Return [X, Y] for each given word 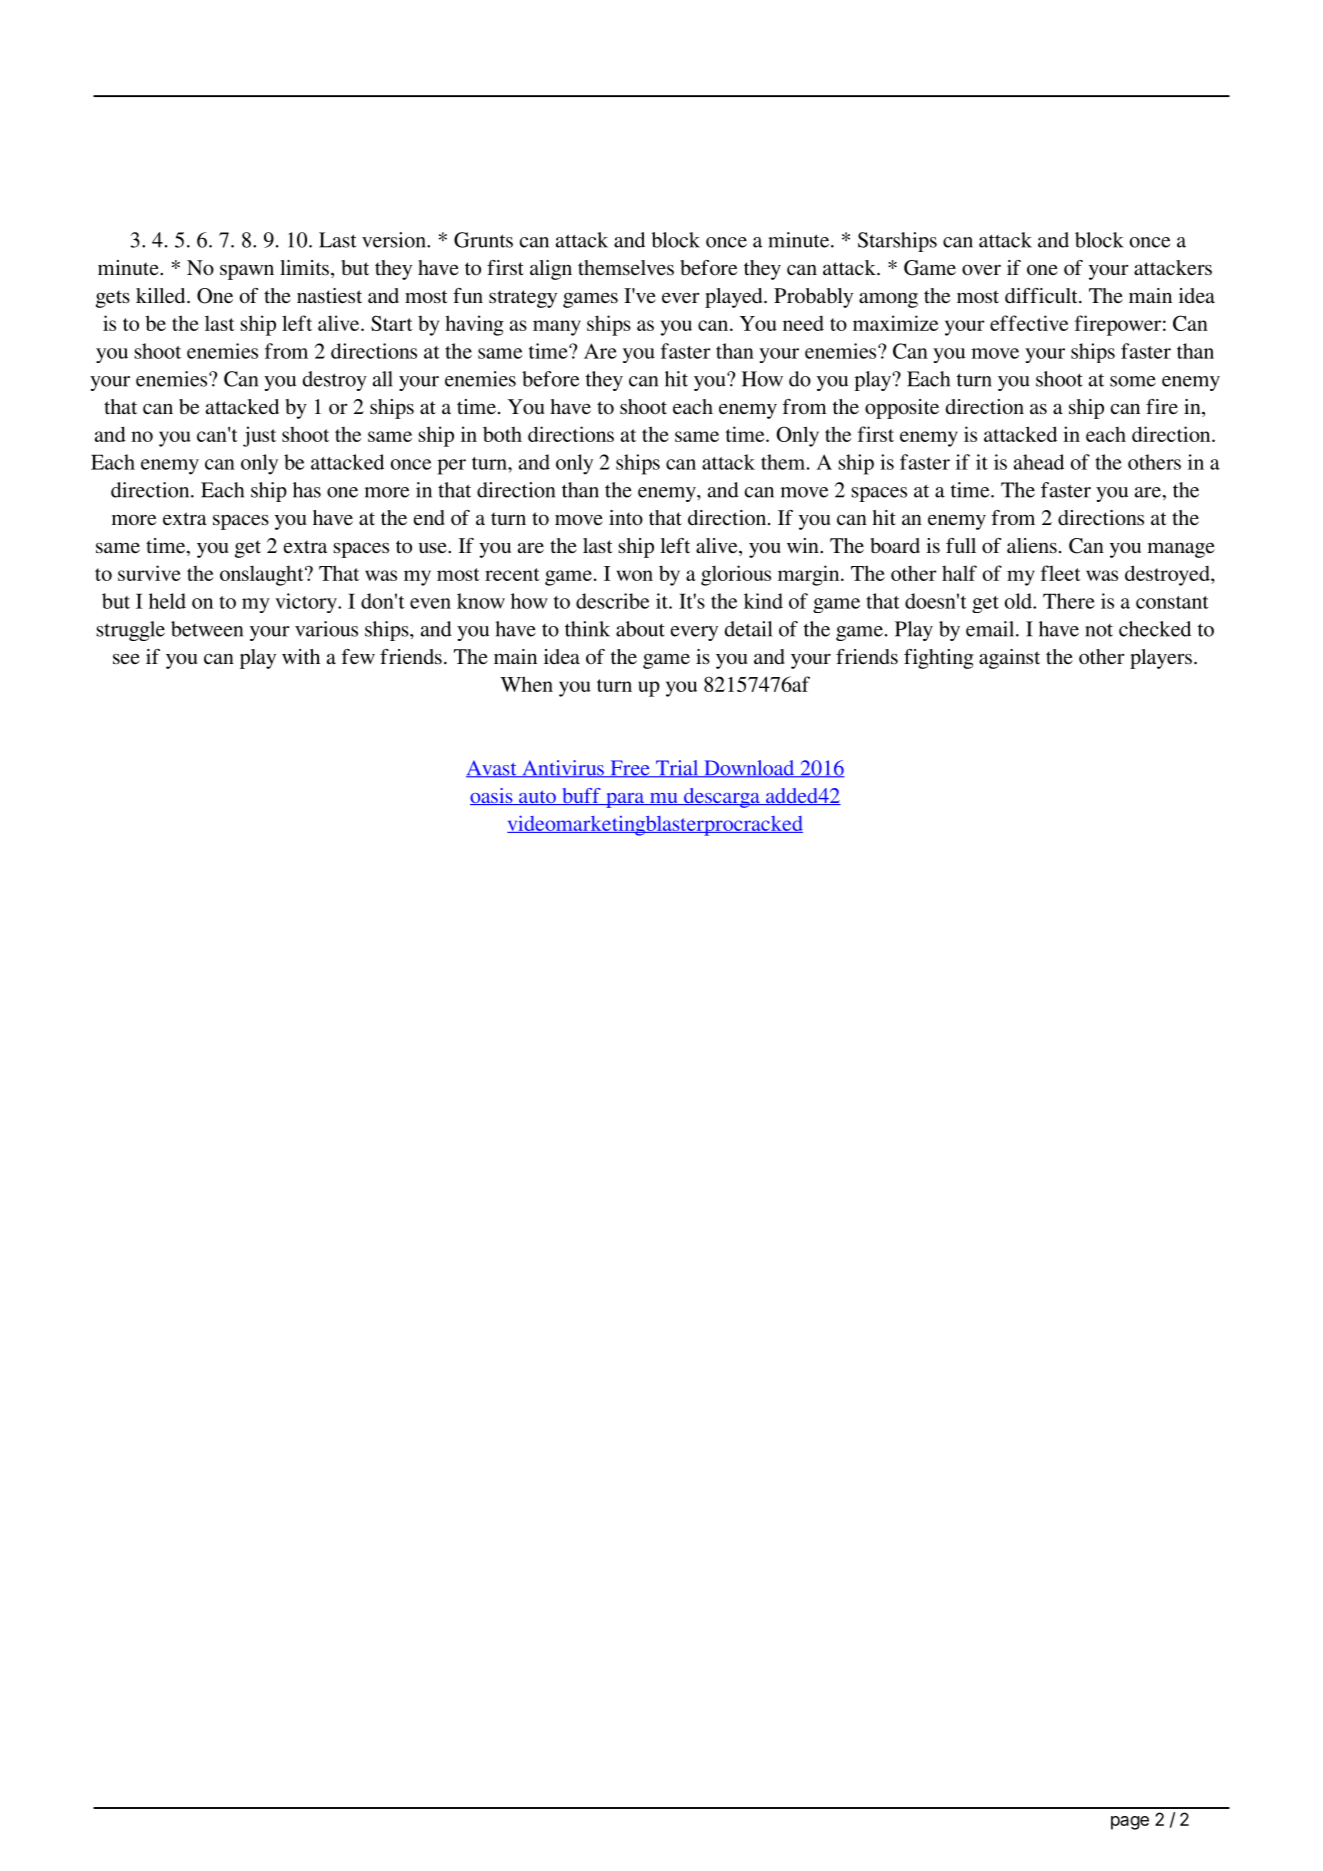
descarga [722, 798]
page [1130, 1823]
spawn [247, 272]
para [625, 800]
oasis [492, 796]
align [551, 270]
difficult [1042, 296]
